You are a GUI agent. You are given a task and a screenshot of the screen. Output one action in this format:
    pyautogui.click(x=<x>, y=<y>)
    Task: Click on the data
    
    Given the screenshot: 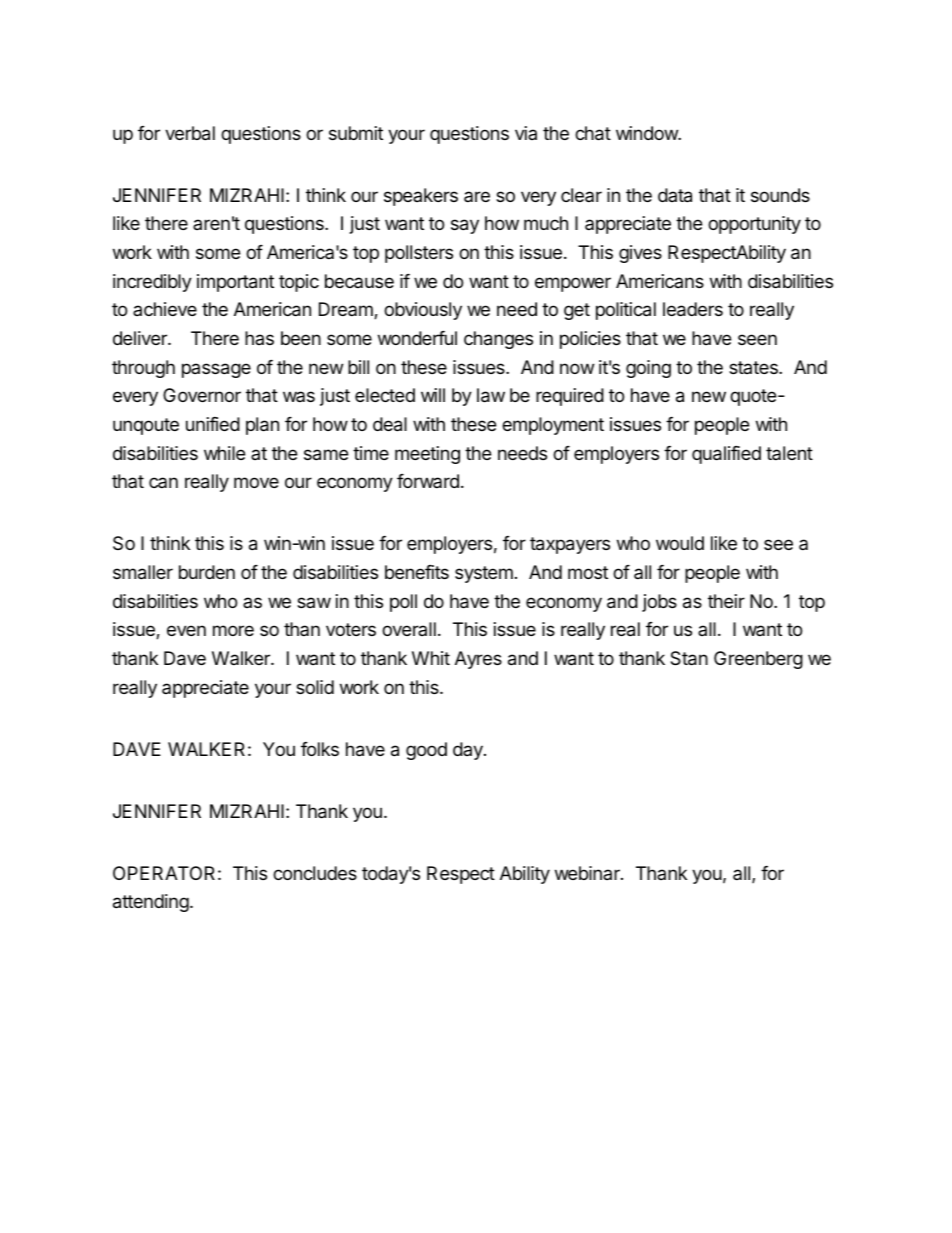 What is the action you would take?
    pyautogui.click(x=675, y=195)
